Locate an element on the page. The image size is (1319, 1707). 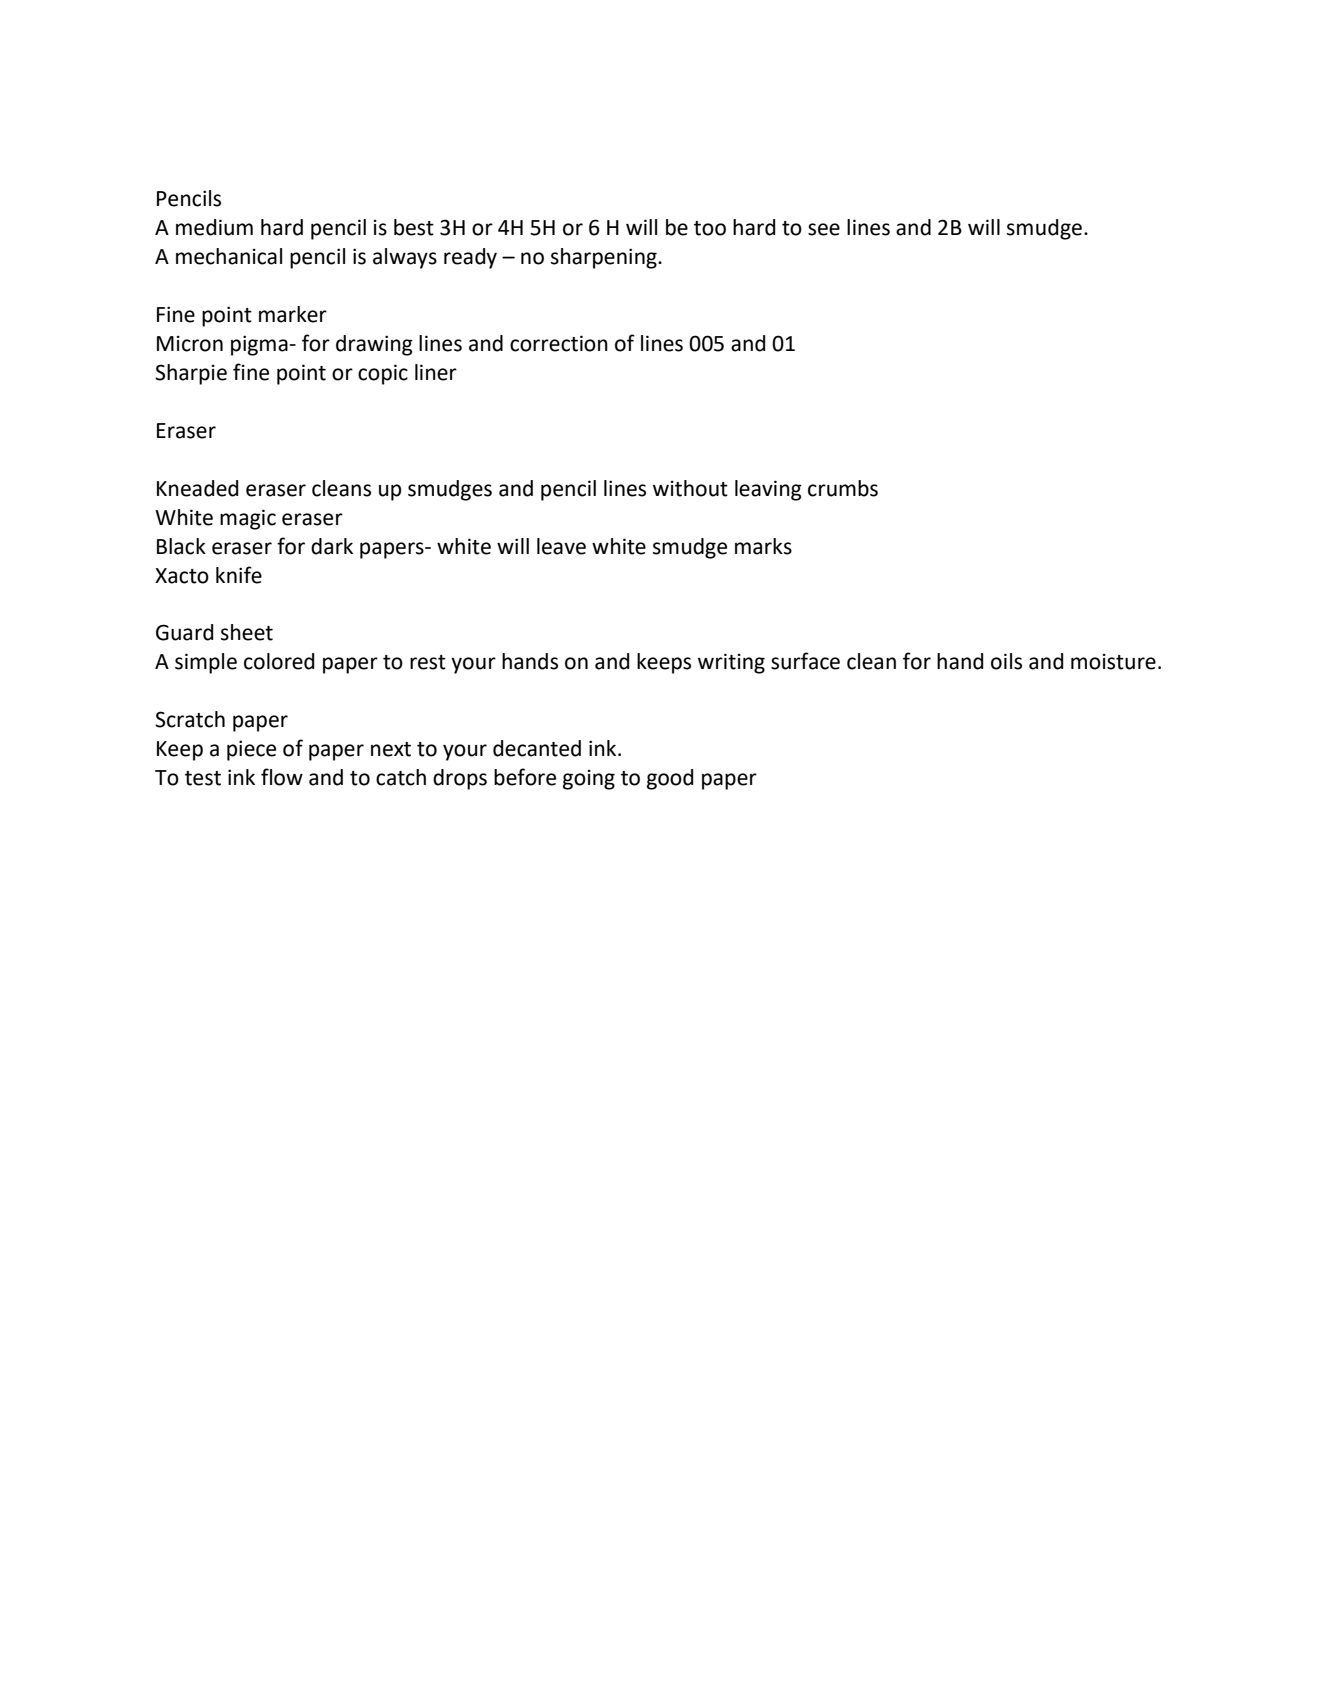
Kneaded is located at coordinates (198, 488).
